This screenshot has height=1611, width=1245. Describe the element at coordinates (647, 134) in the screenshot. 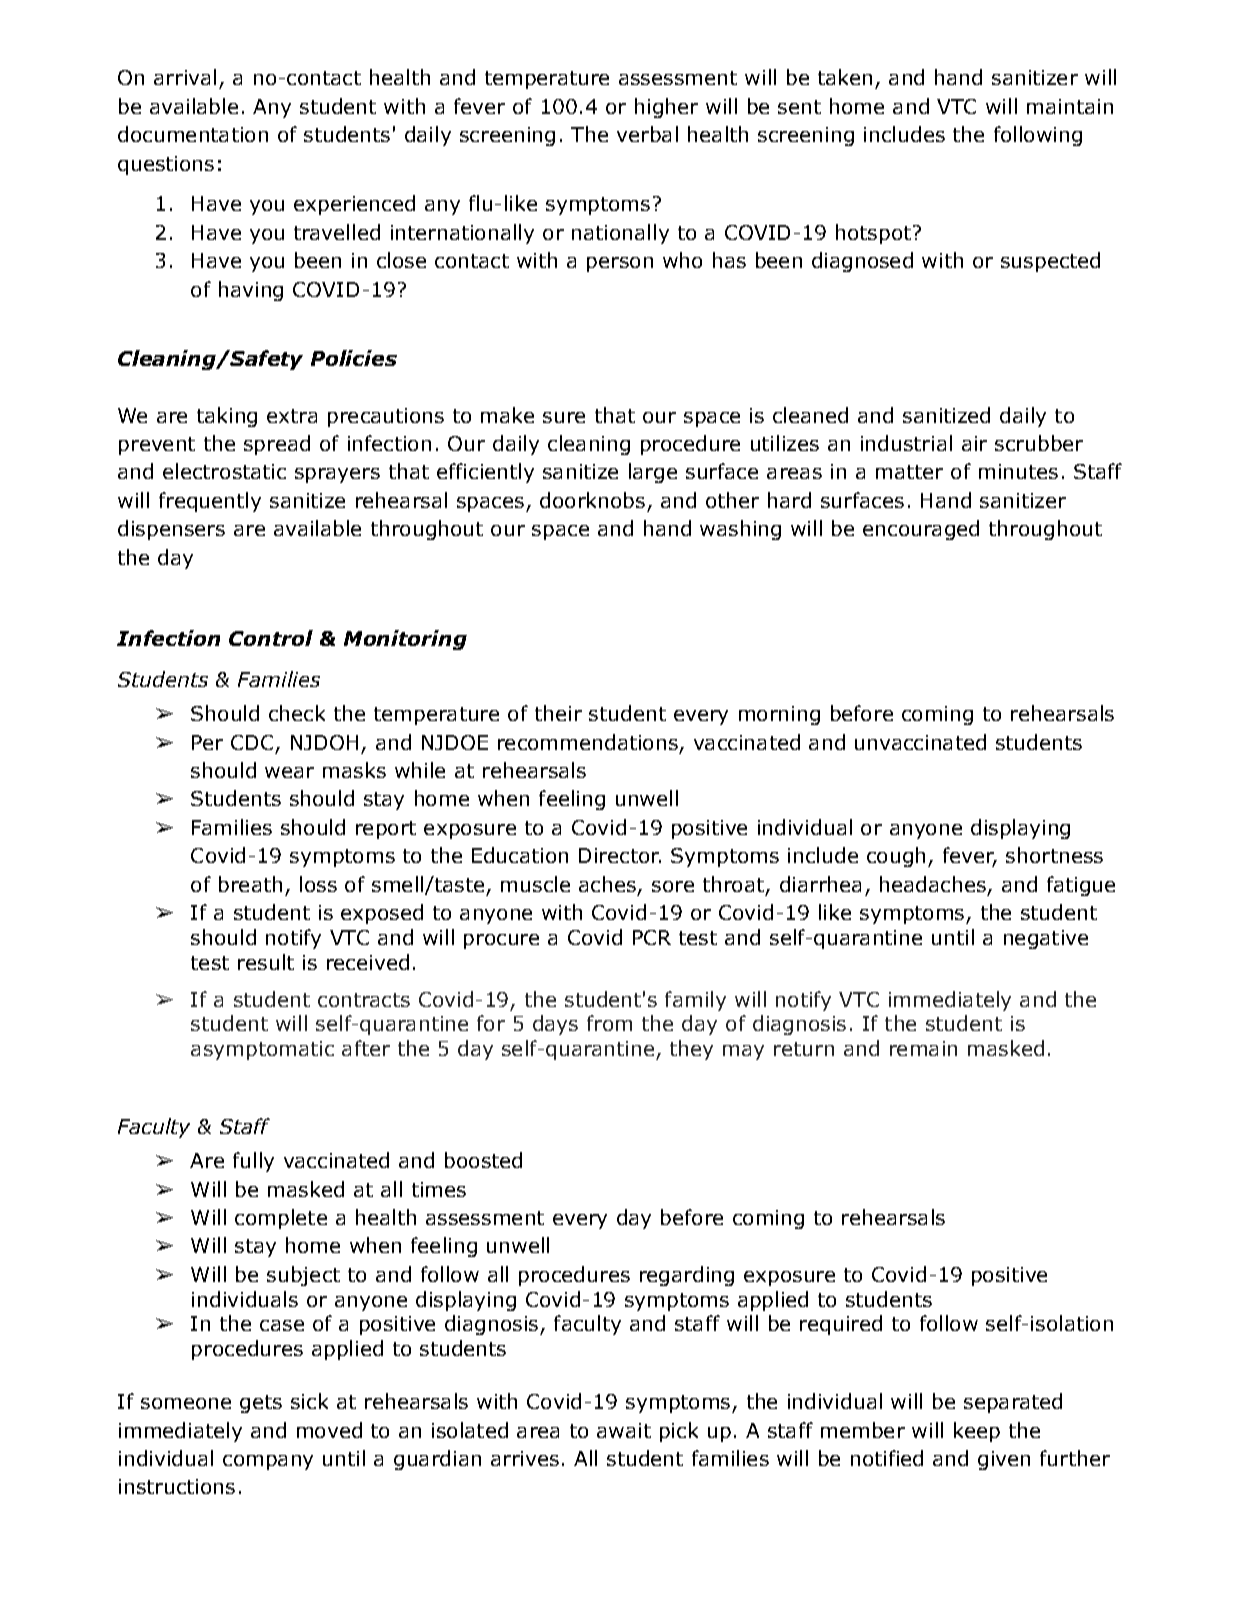

I see `verbal` at that location.
